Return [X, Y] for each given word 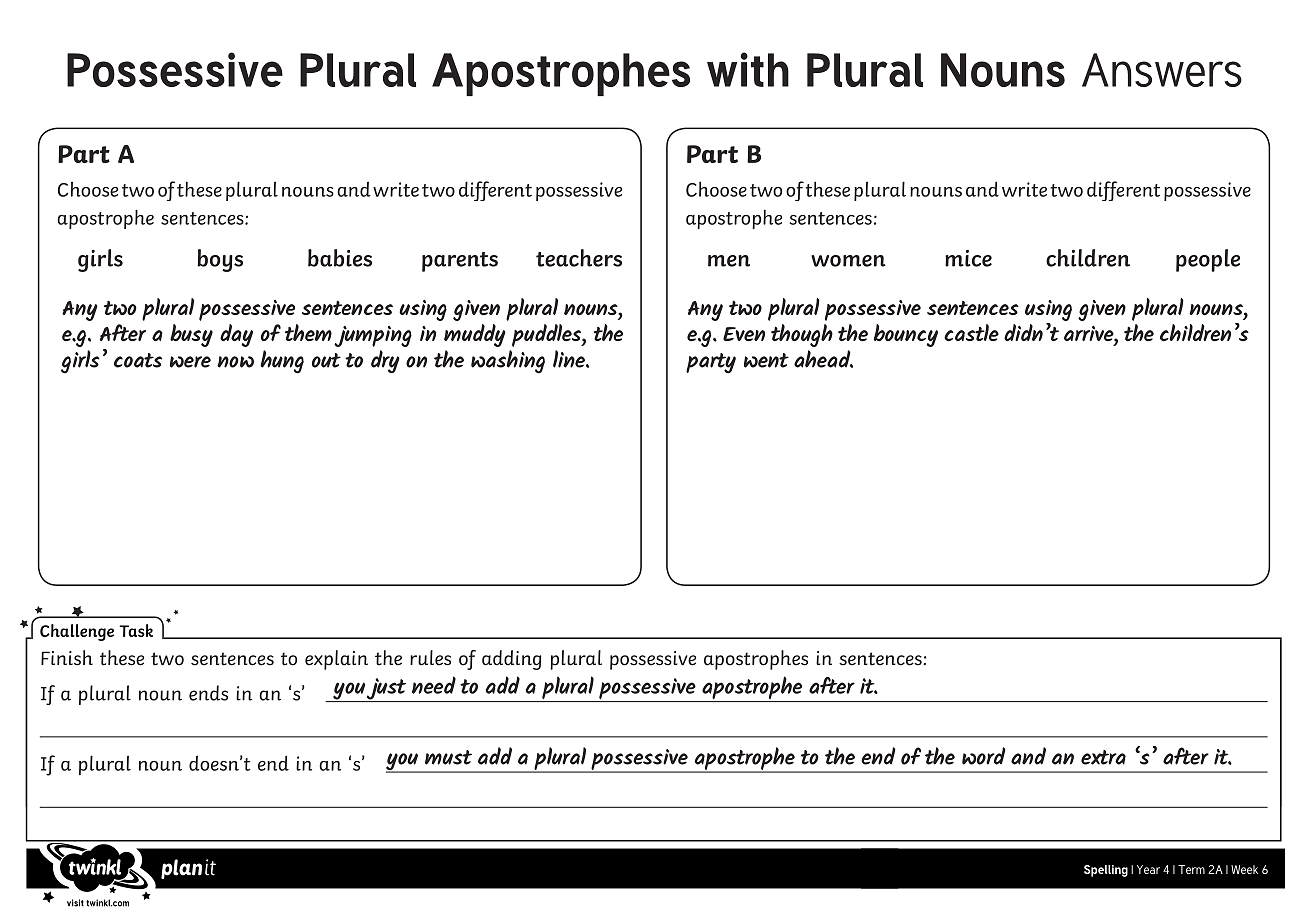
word [984, 756]
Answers [1162, 70]
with [748, 69]
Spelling [1106, 871]
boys [220, 260]
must [448, 757]
